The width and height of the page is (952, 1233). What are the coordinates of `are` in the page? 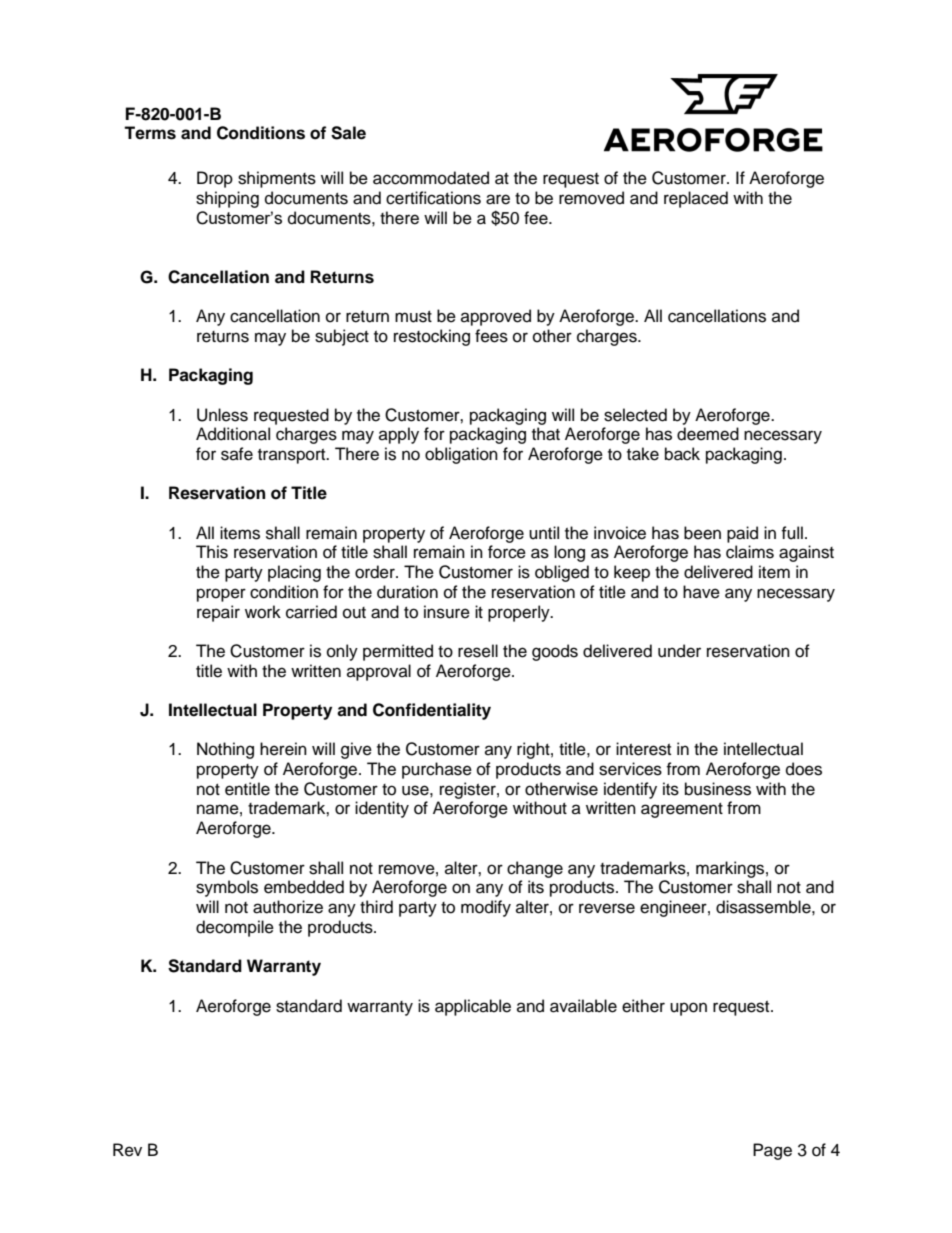 It's located at (498, 199).
